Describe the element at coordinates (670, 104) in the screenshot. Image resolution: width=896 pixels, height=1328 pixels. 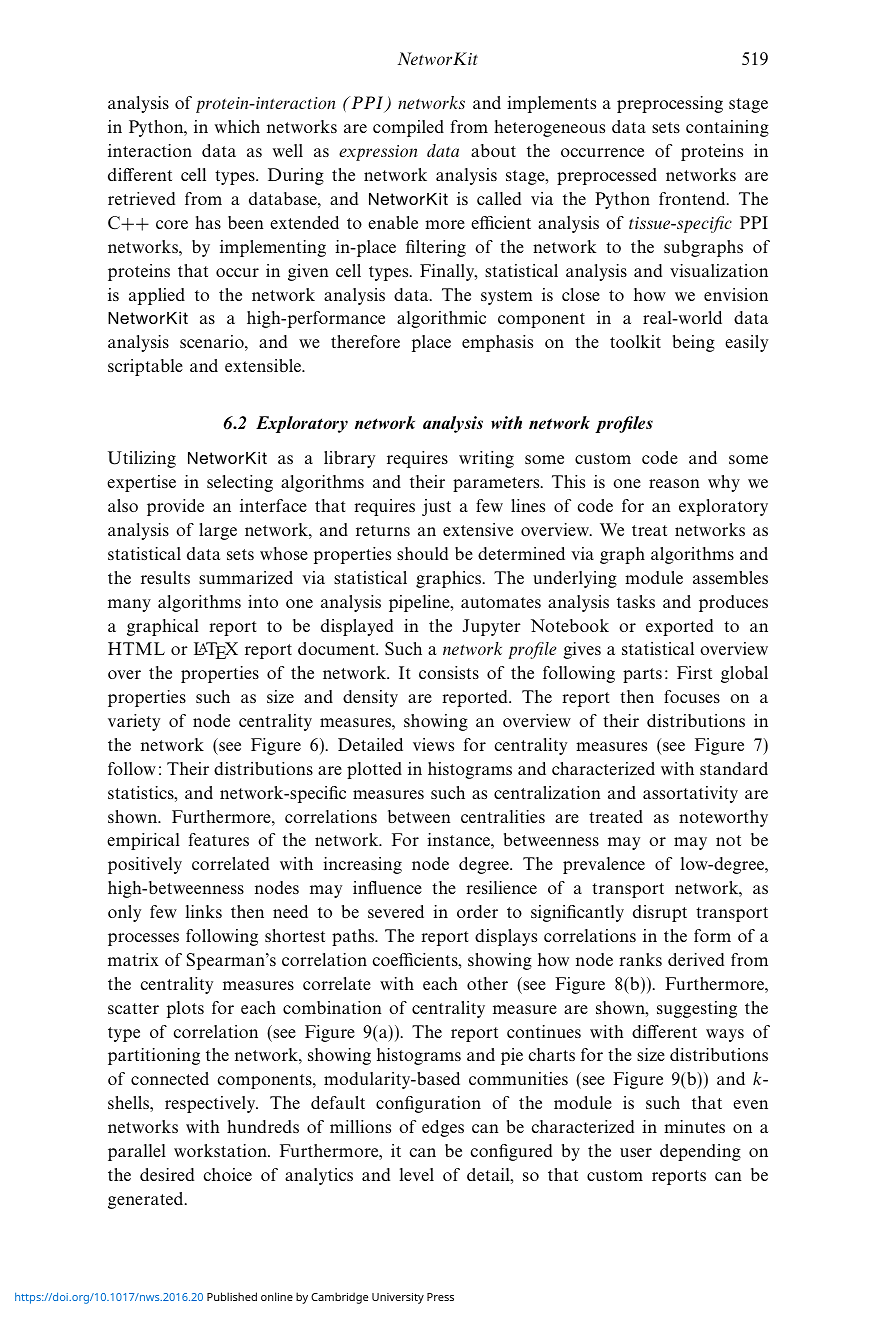
I see `preprocessing` at that location.
